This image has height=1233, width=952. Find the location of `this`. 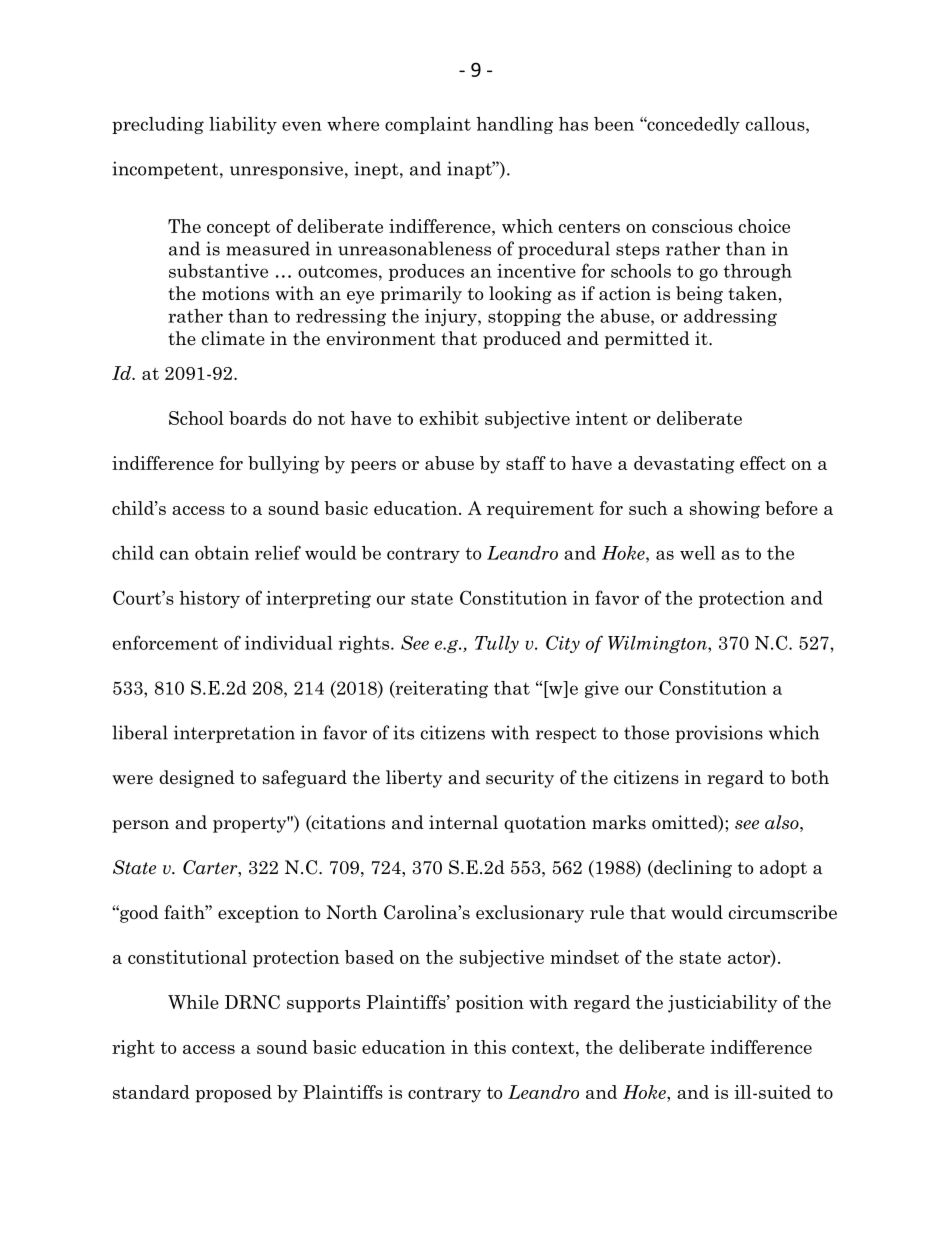

this is located at coordinates (490, 1047).
